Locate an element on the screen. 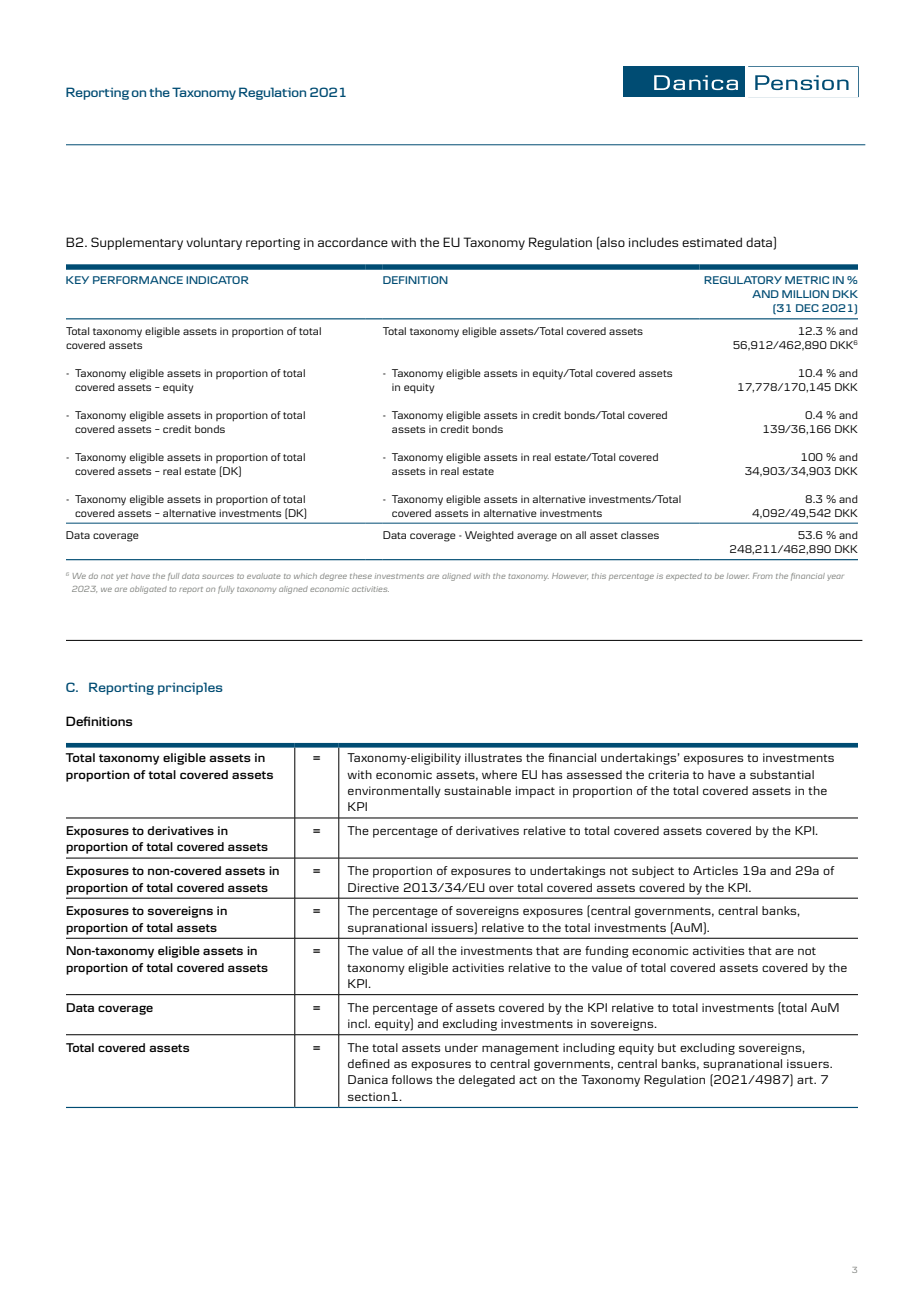 This screenshot has width=924, height=1308. defined is located at coordinates (369, 1063).
